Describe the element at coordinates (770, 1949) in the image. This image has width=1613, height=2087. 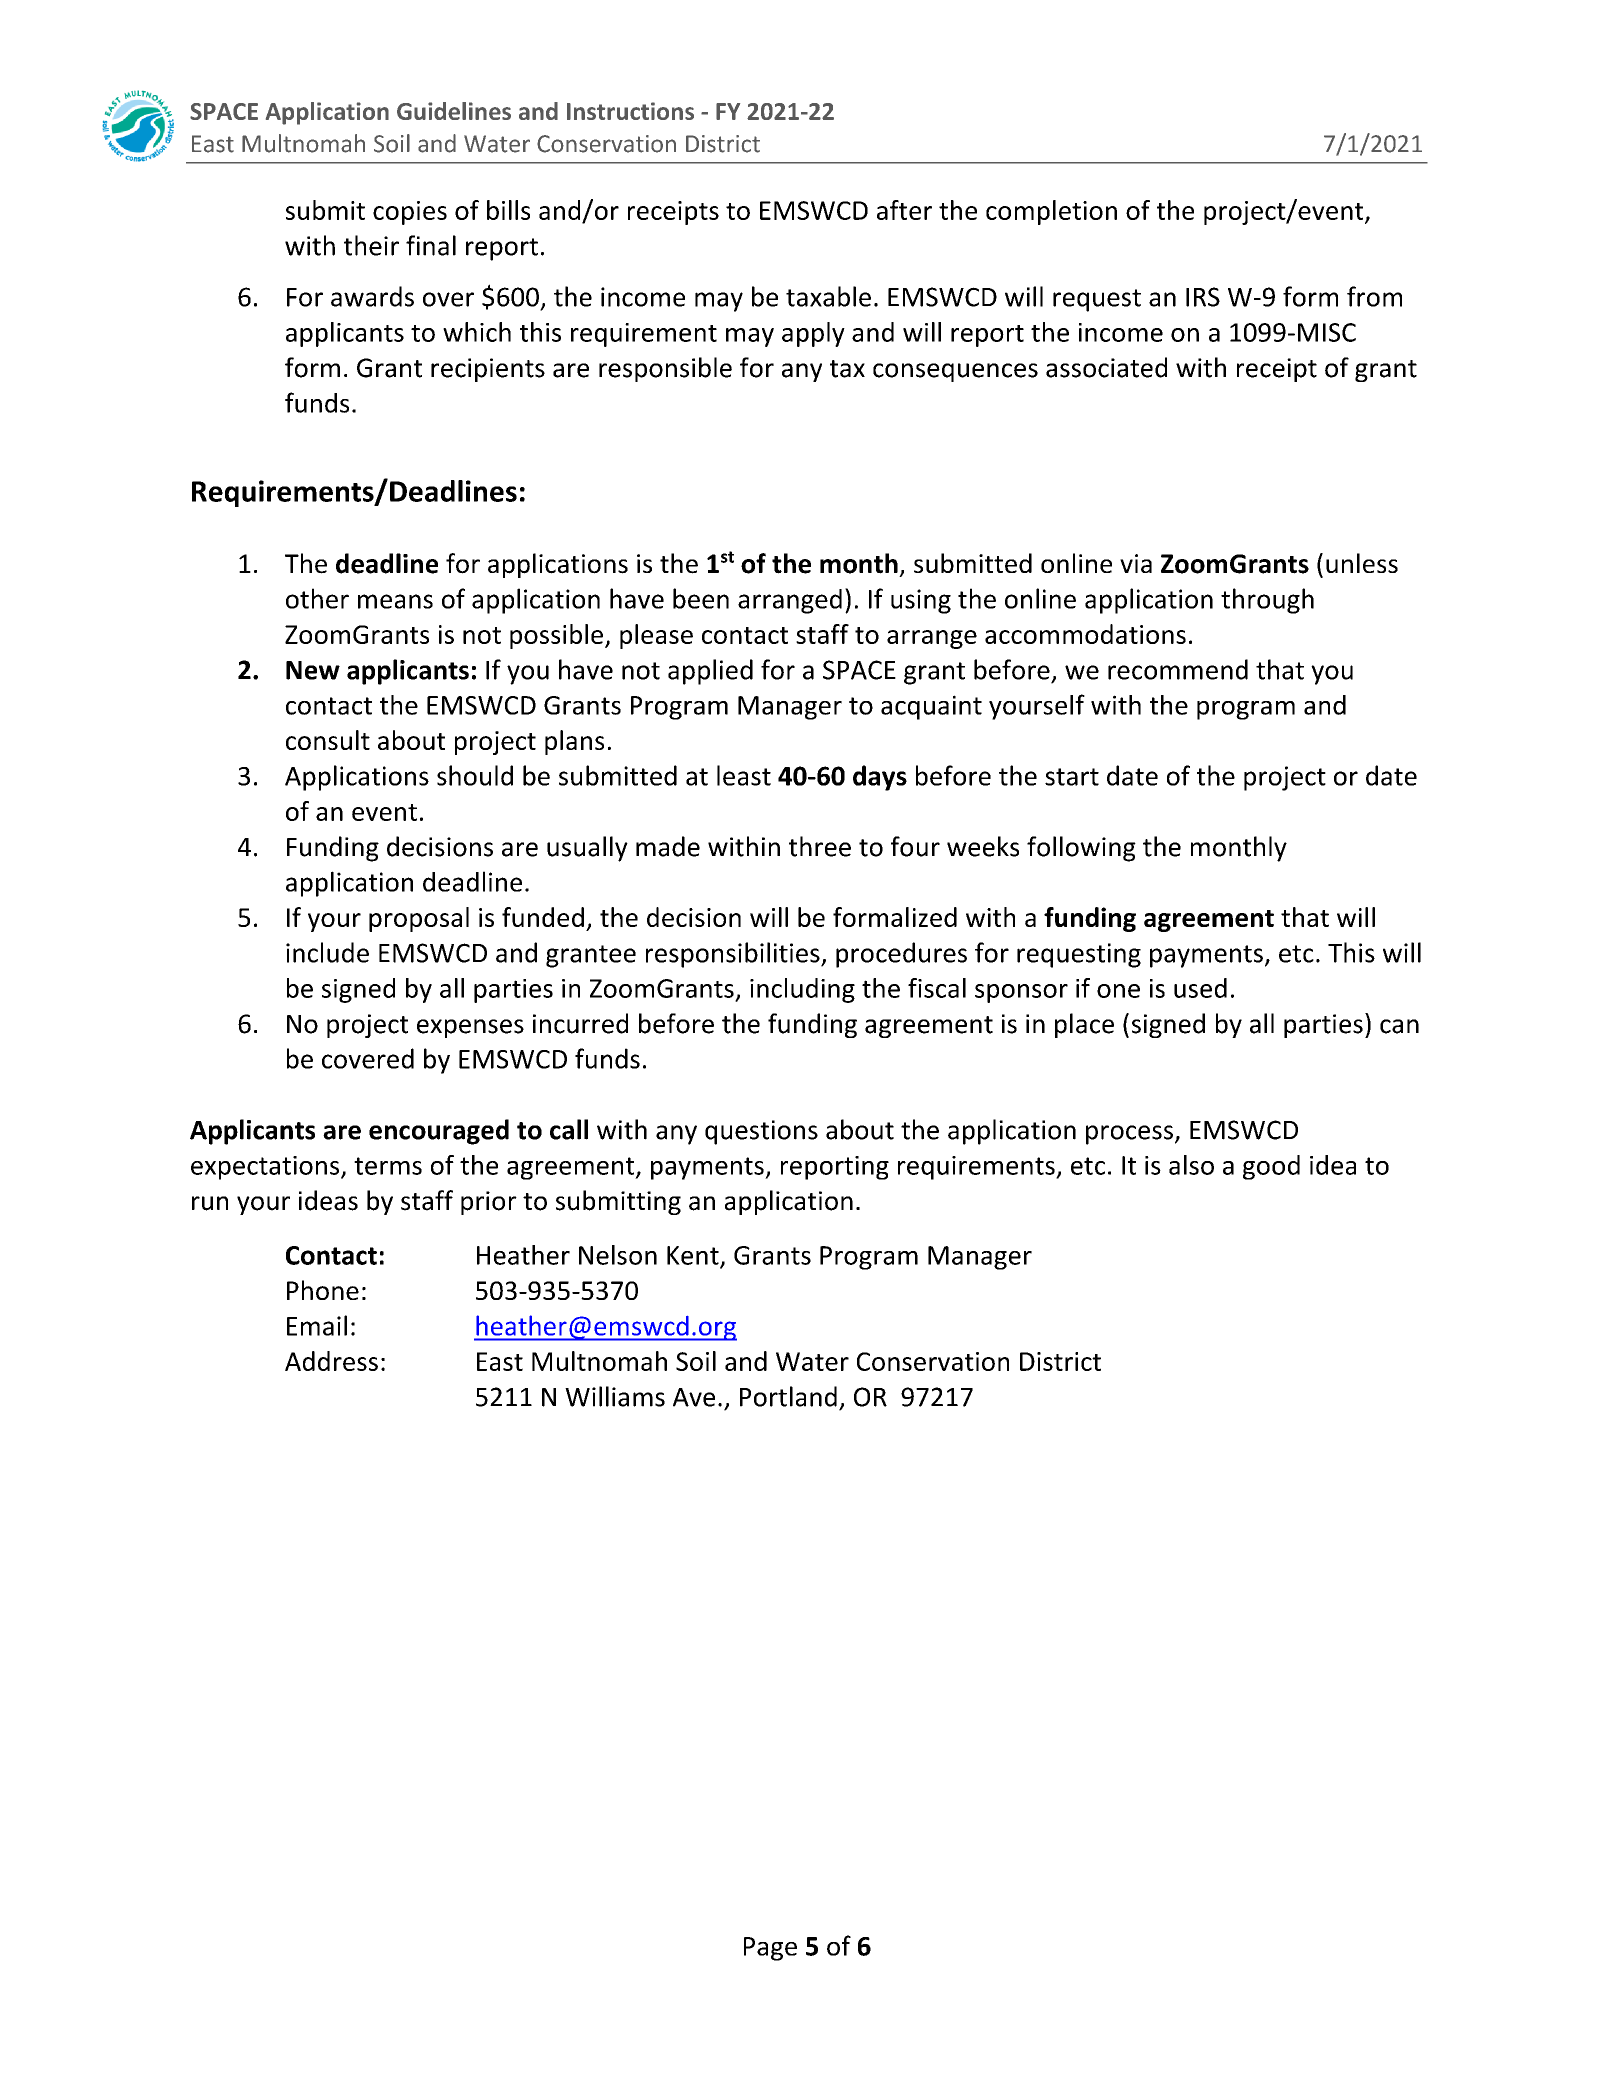
I see `Page` at that location.
